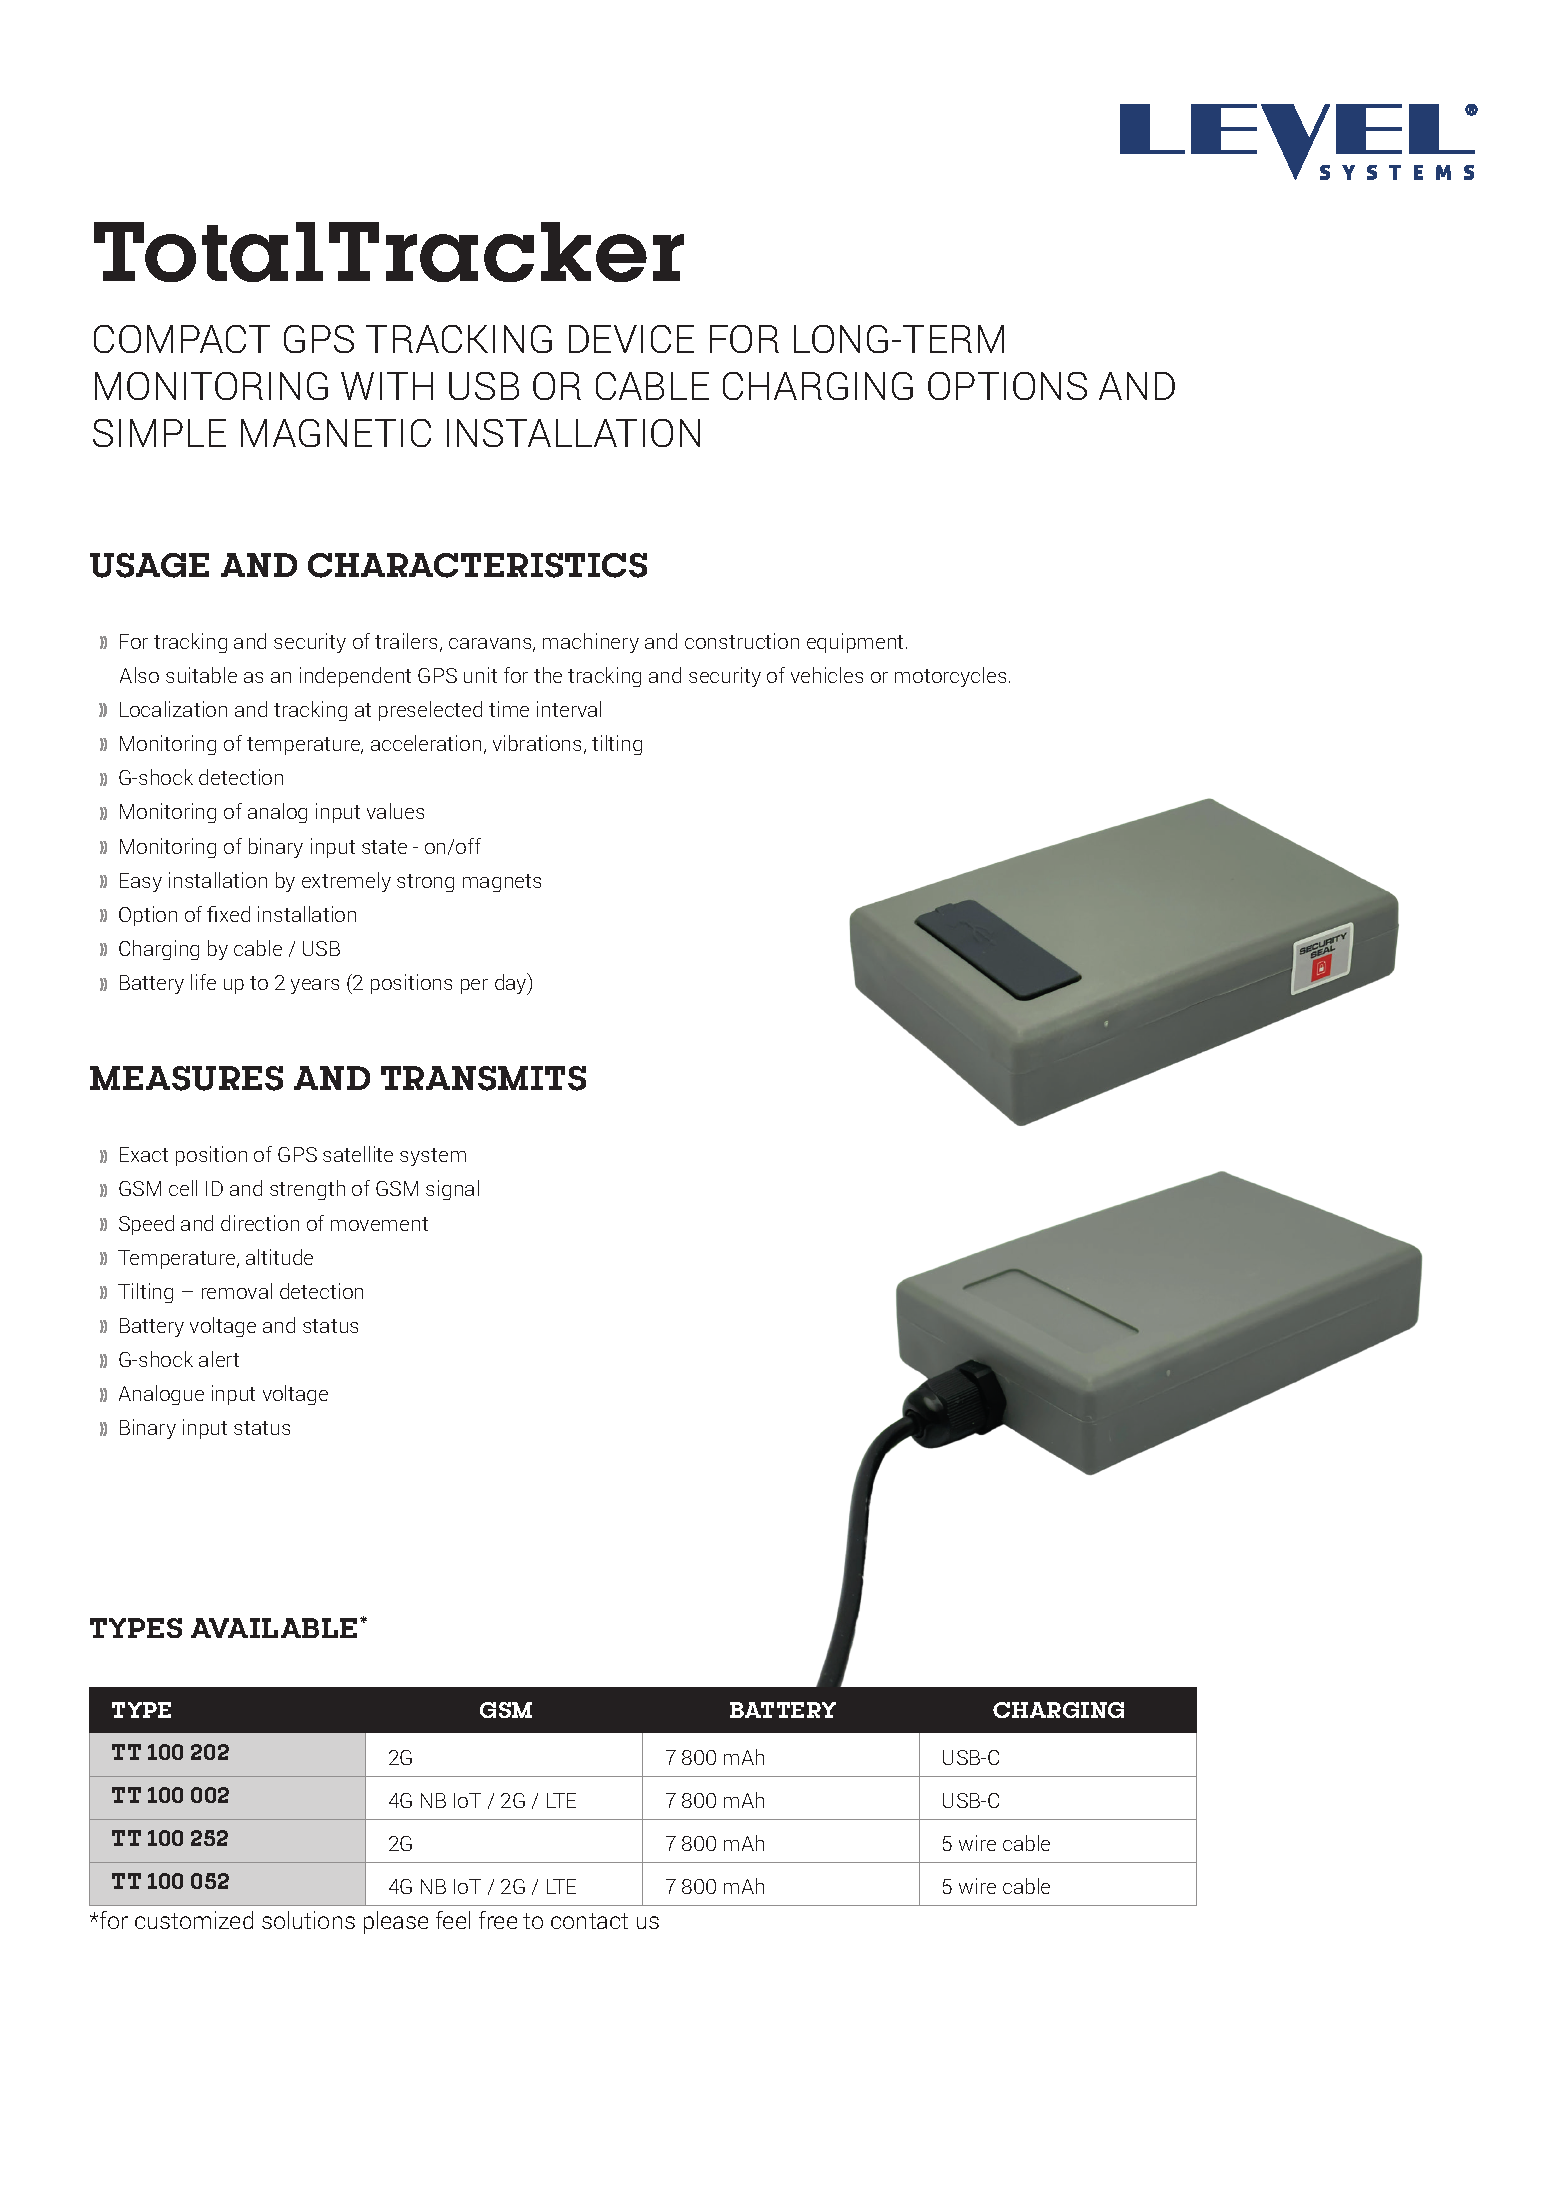 The height and width of the screenshot is (2210, 1563). What do you see at coordinates (452, 1190) in the screenshot?
I see `signal` at bounding box center [452, 1190].
